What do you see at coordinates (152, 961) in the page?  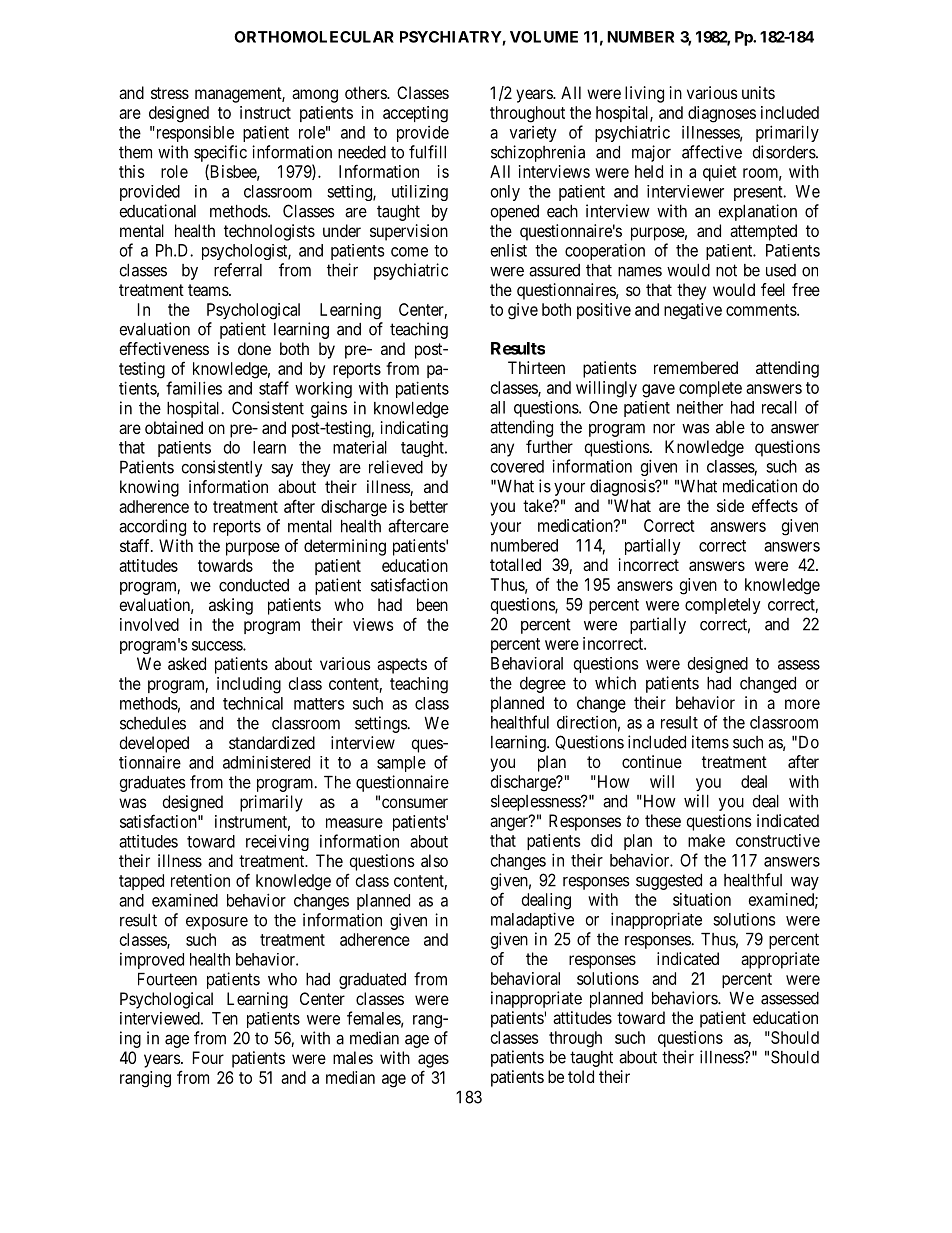 I see `improved` at bounding box center [152, 961].
